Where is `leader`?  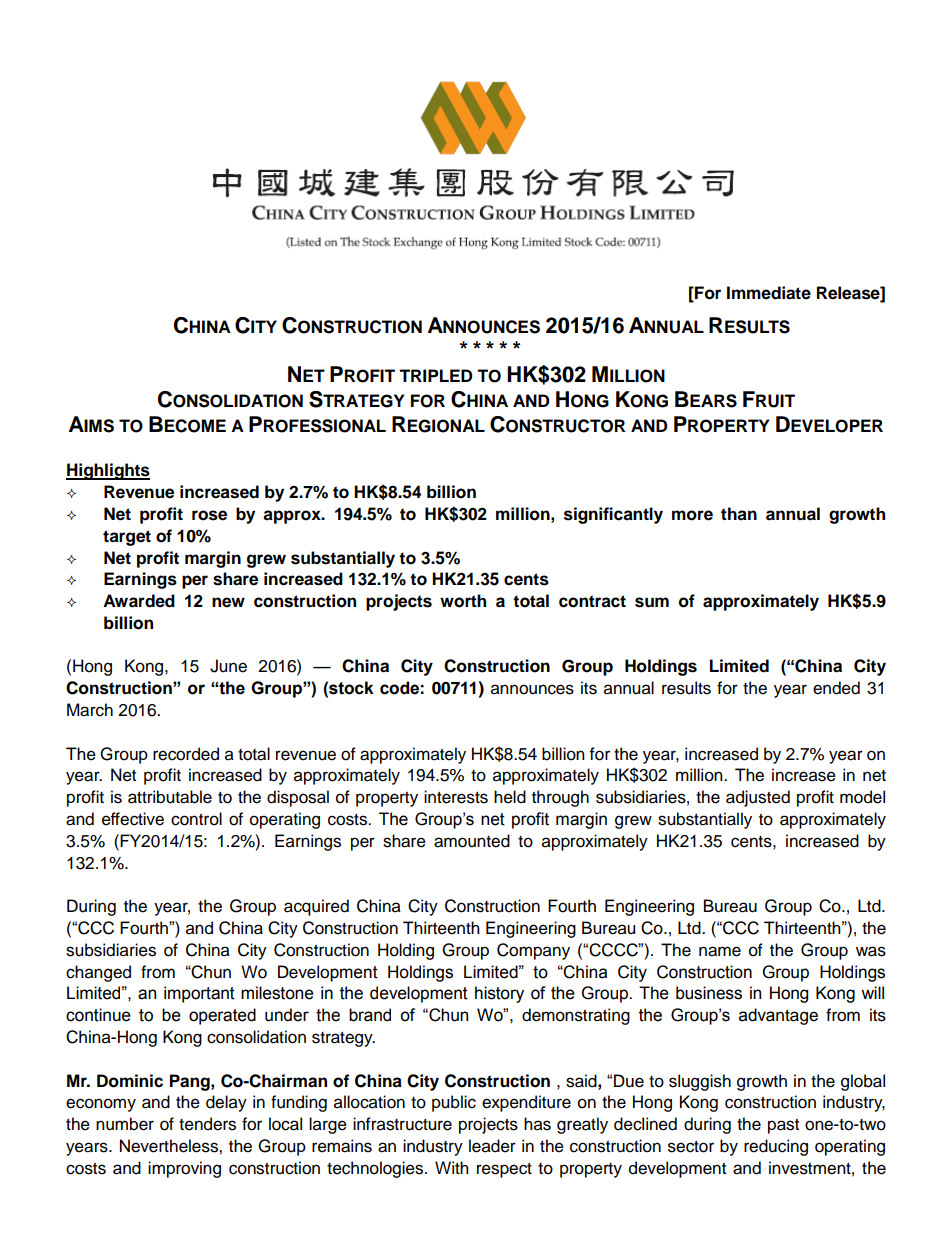
leader is located at coordinates (492, 1146).
